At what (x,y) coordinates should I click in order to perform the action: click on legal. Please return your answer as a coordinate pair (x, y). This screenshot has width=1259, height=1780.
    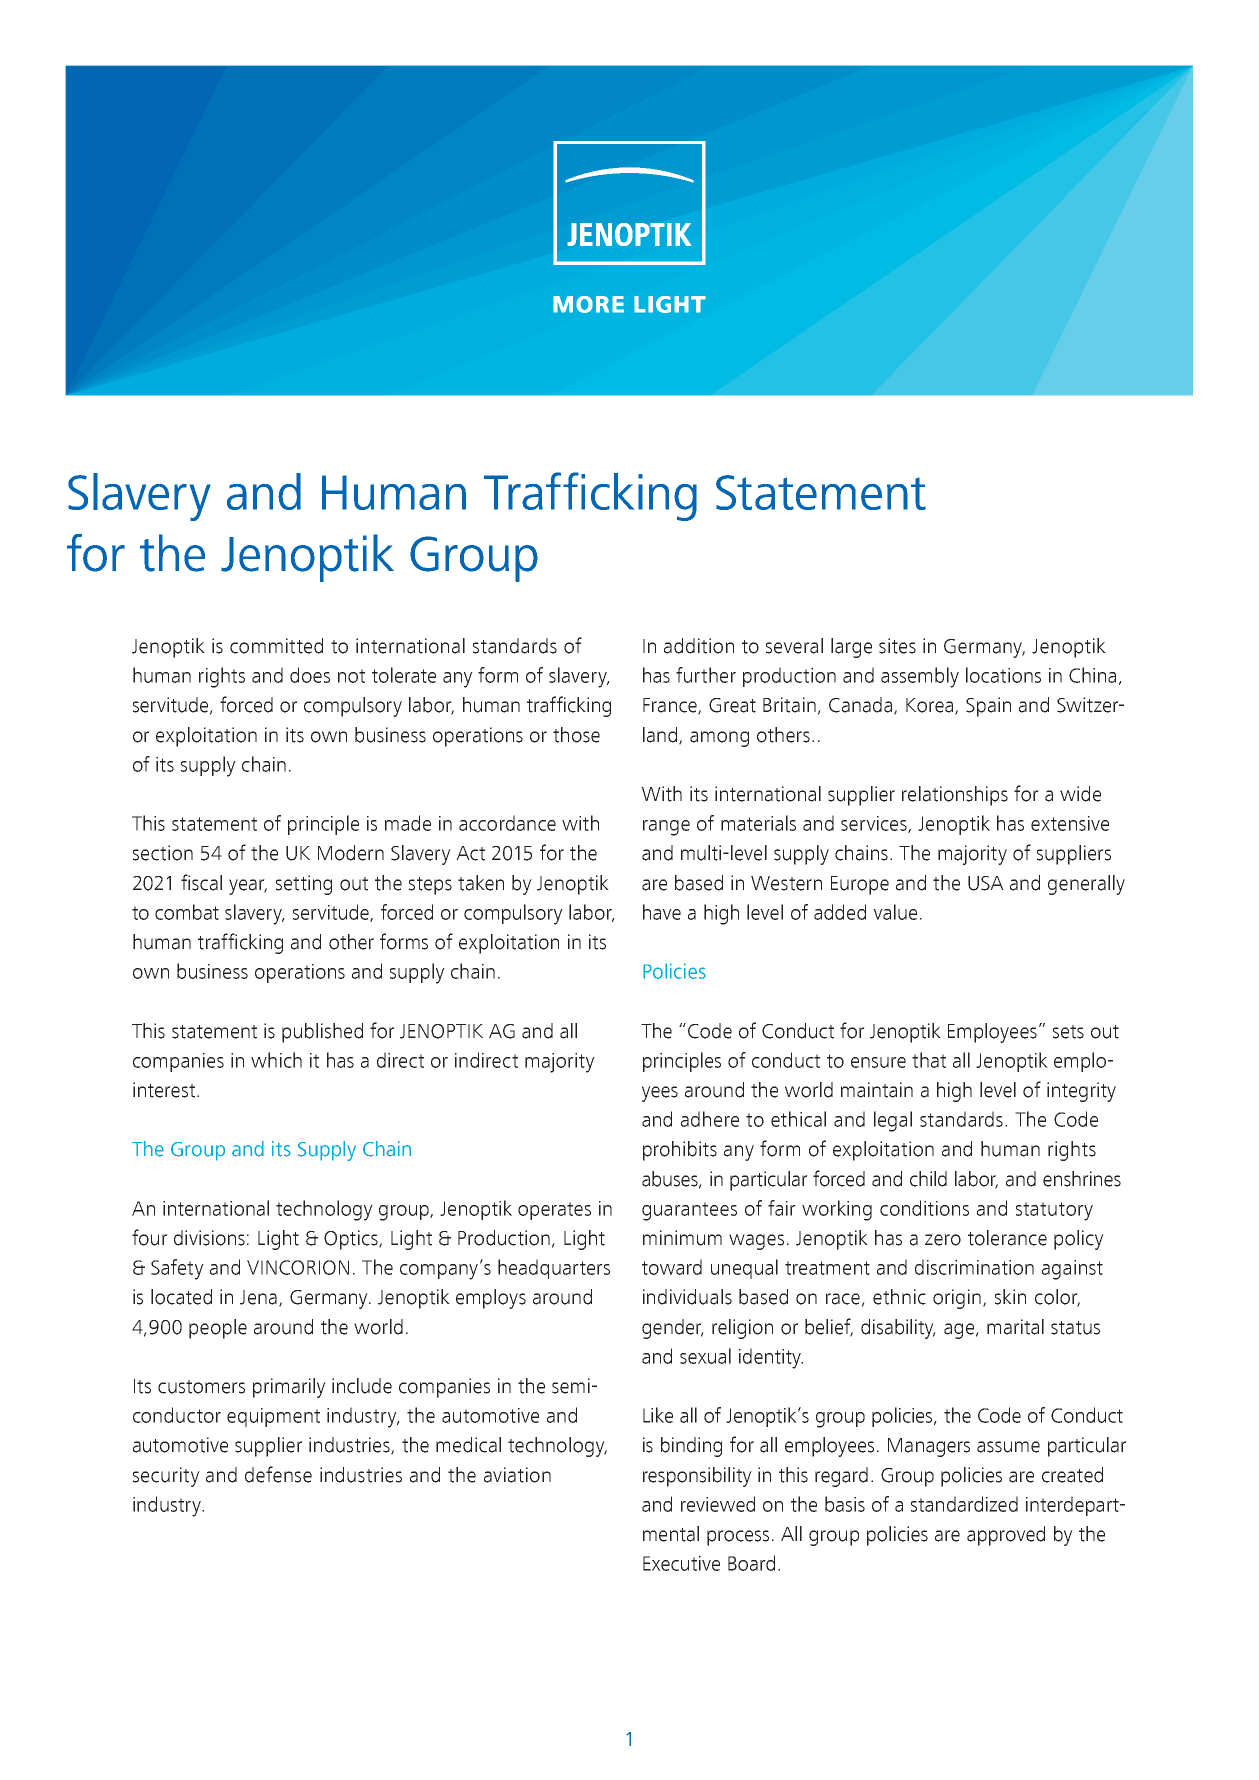
    Looking at the image, I should click on (893, 1121).
